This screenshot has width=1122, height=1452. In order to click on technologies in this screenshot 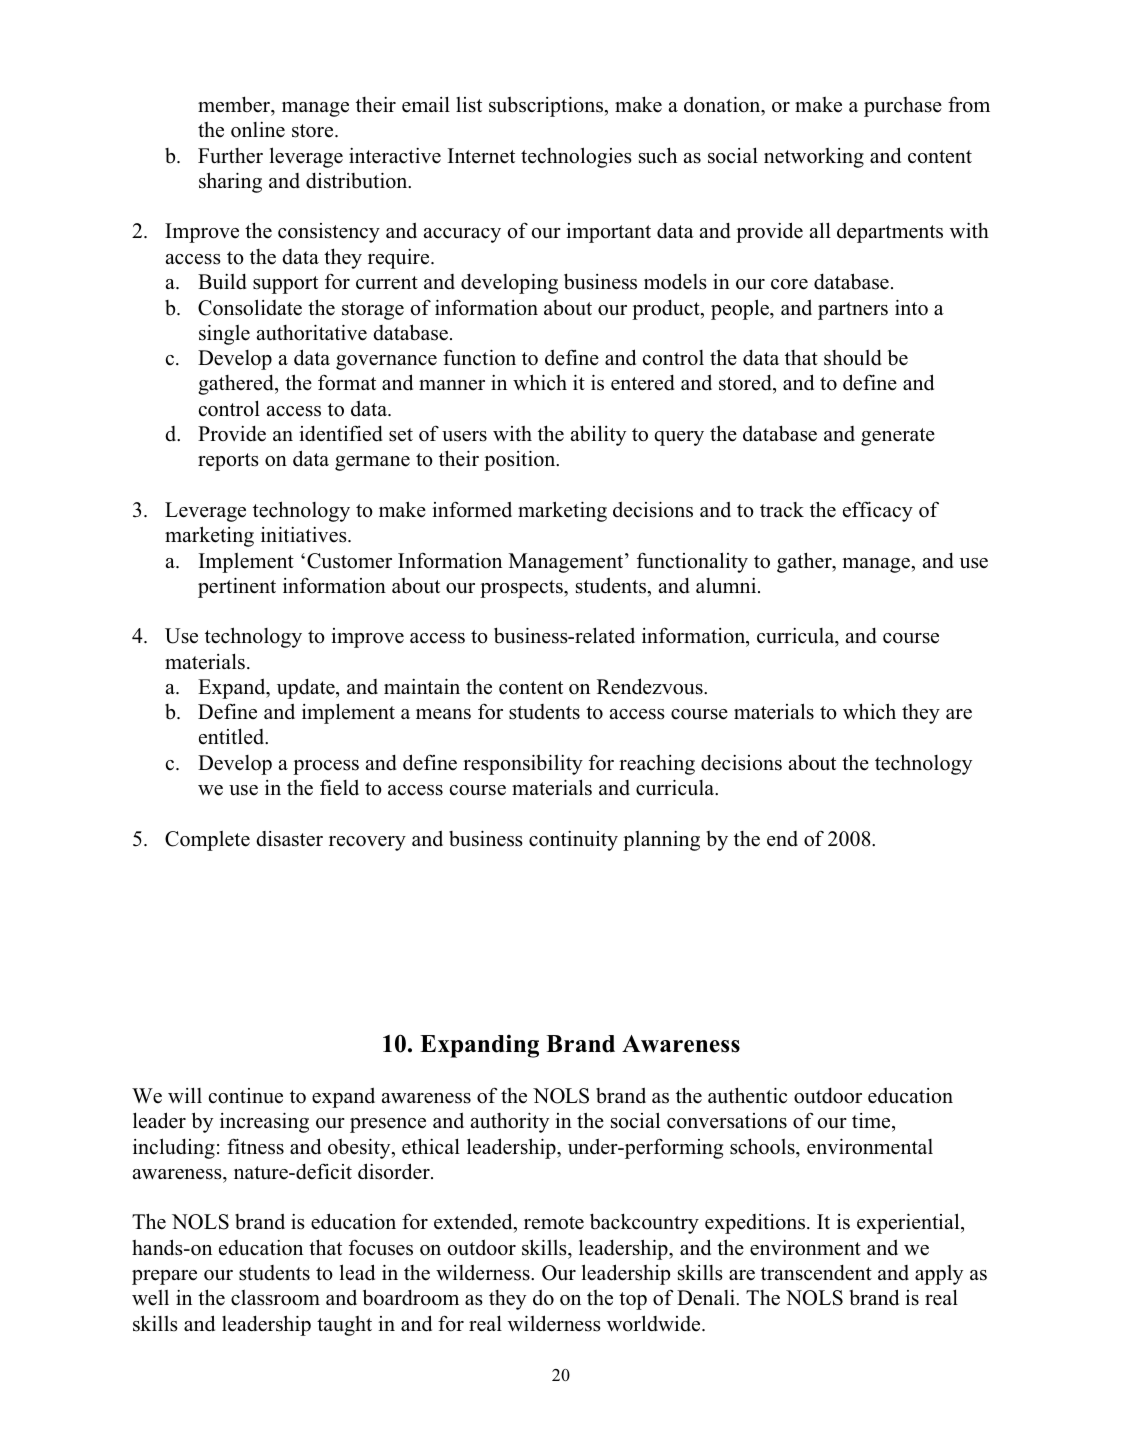, I will do `click(576, 157)`.
